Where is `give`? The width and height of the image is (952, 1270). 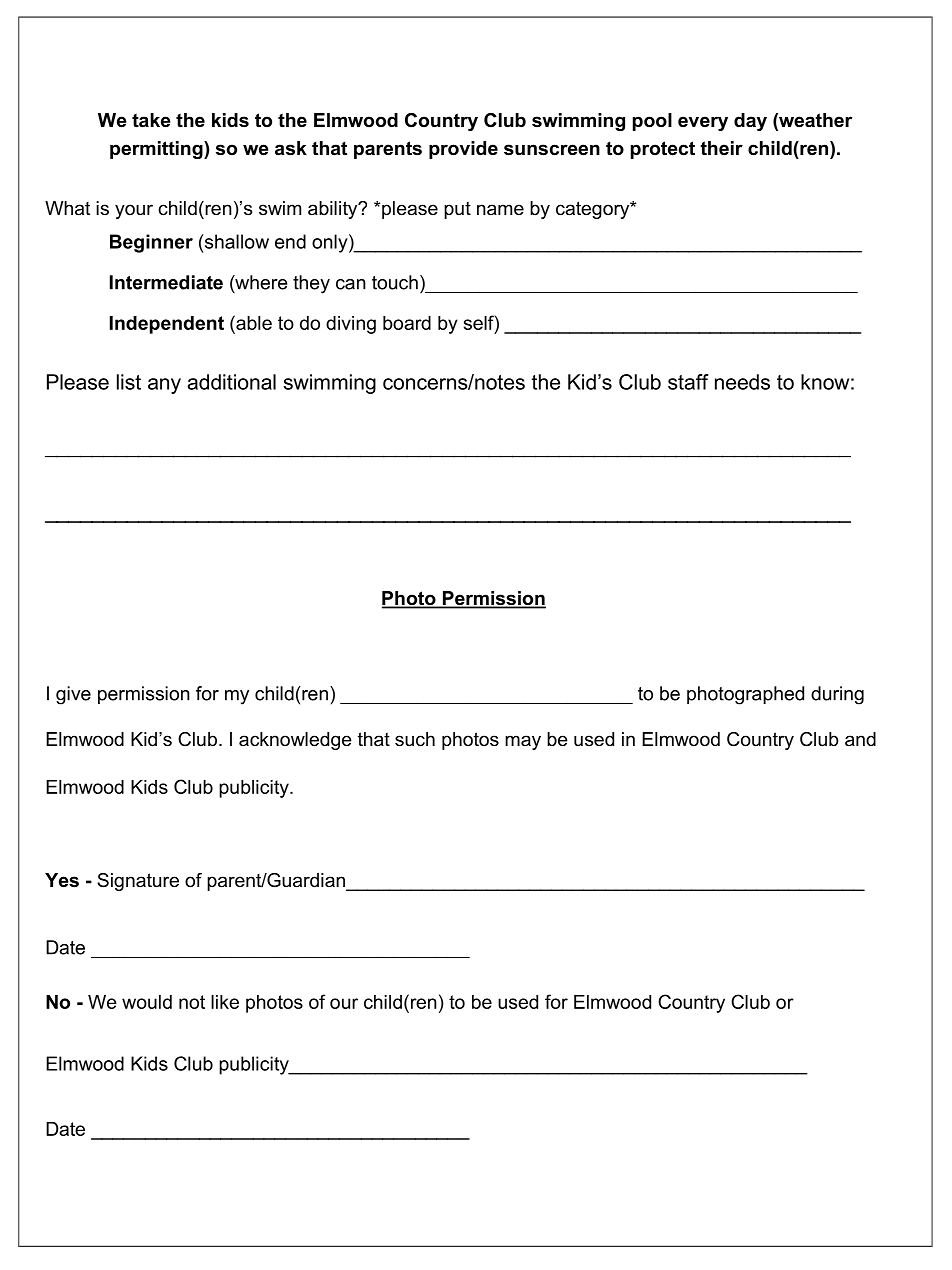
give is located at coordinates (73, 695).
